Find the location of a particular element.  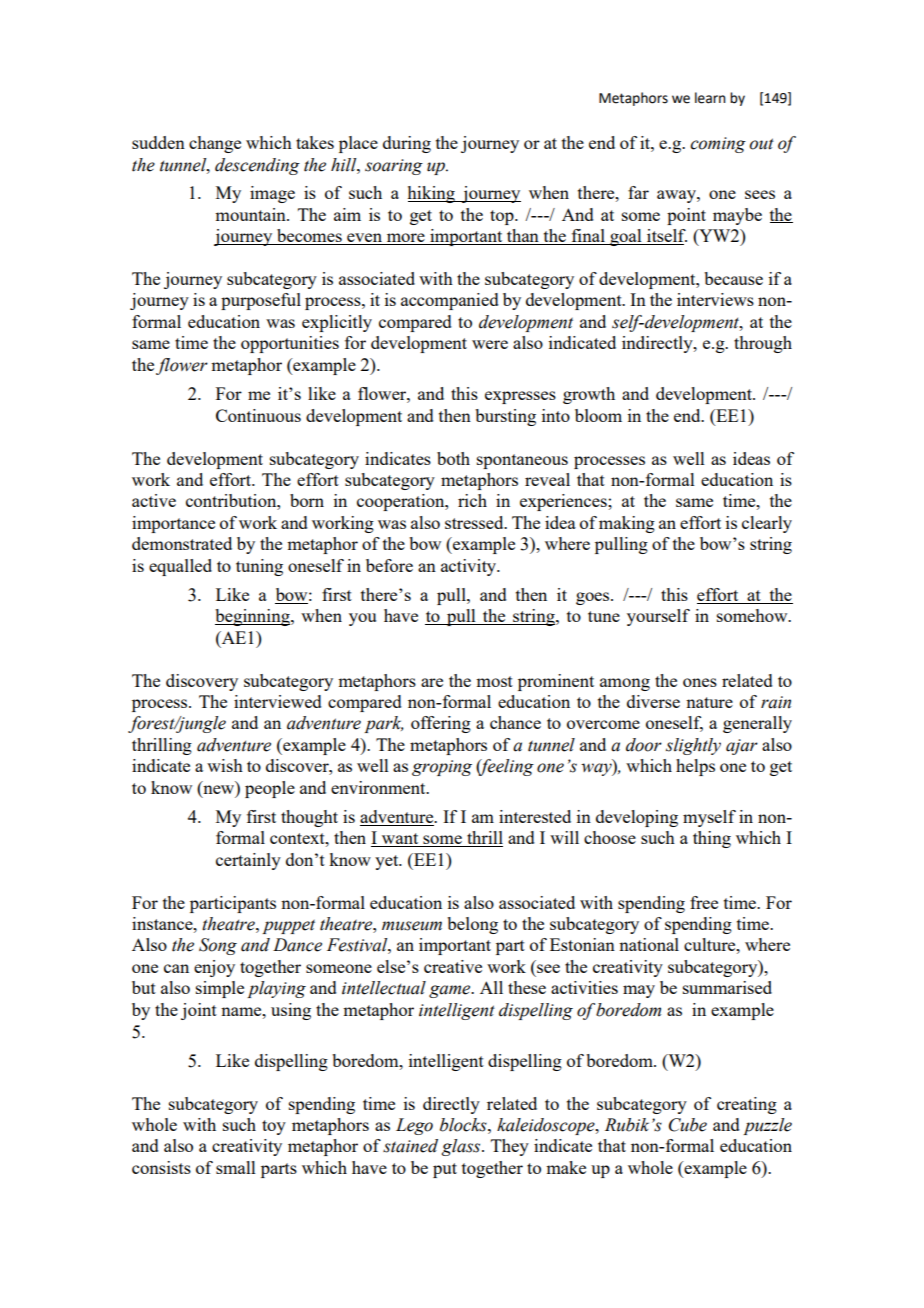

small is located at coordinates (236, 1167).
